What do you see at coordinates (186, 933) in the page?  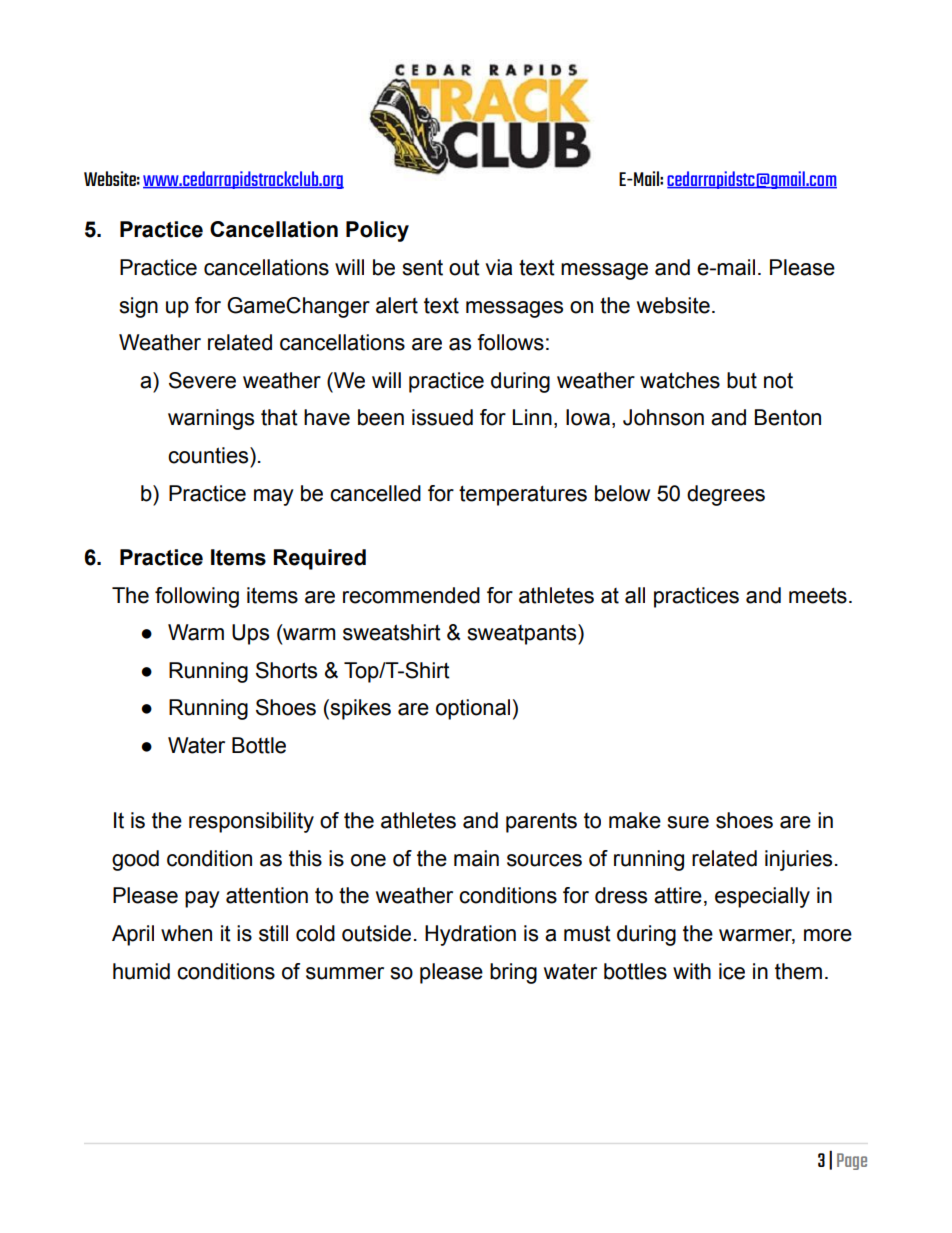 I see `when` at bounding box center [186, 933].
